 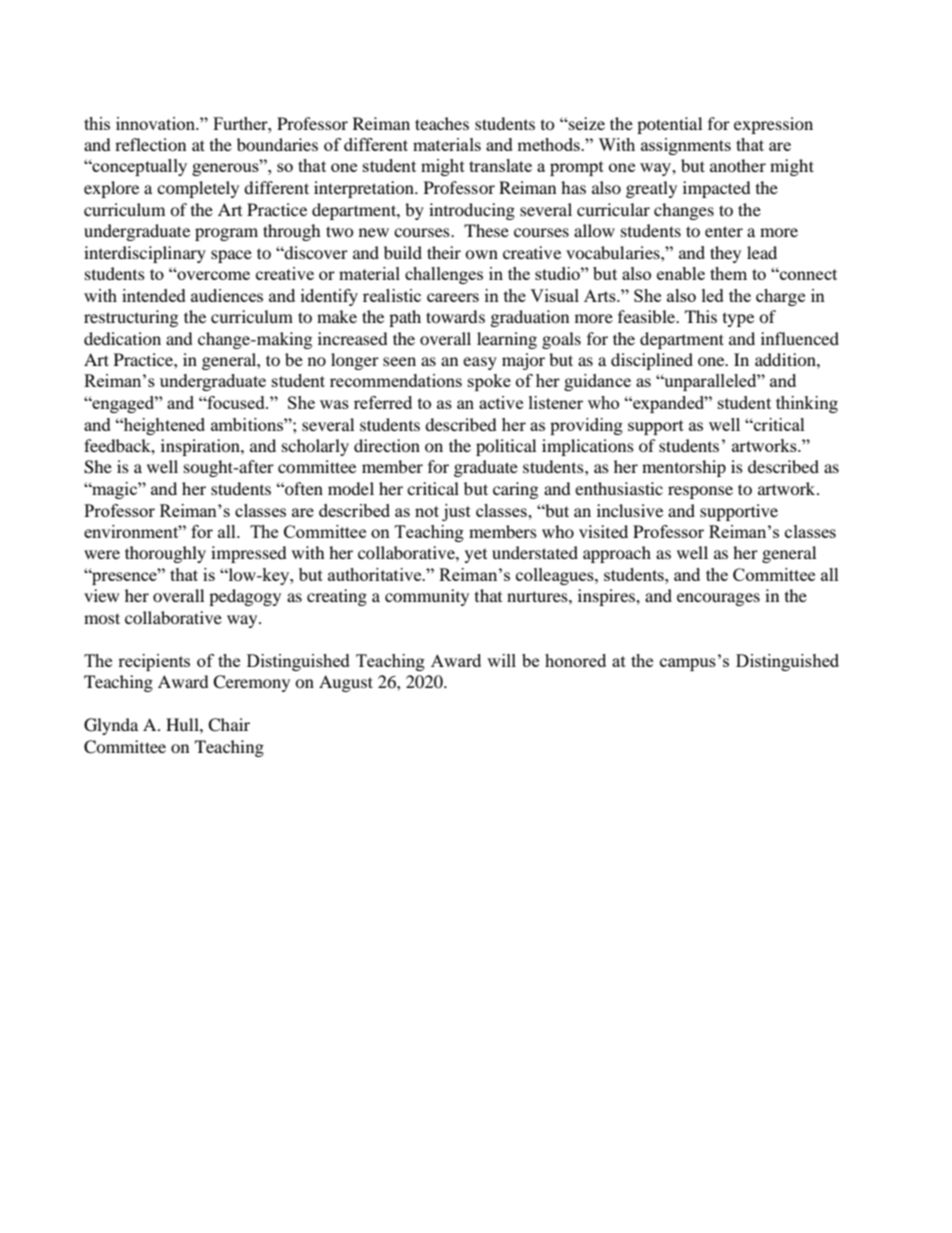 What do you see at coordinates (728, 273) in the screenshot?
I see `them` at bounding box center [728, 273].
